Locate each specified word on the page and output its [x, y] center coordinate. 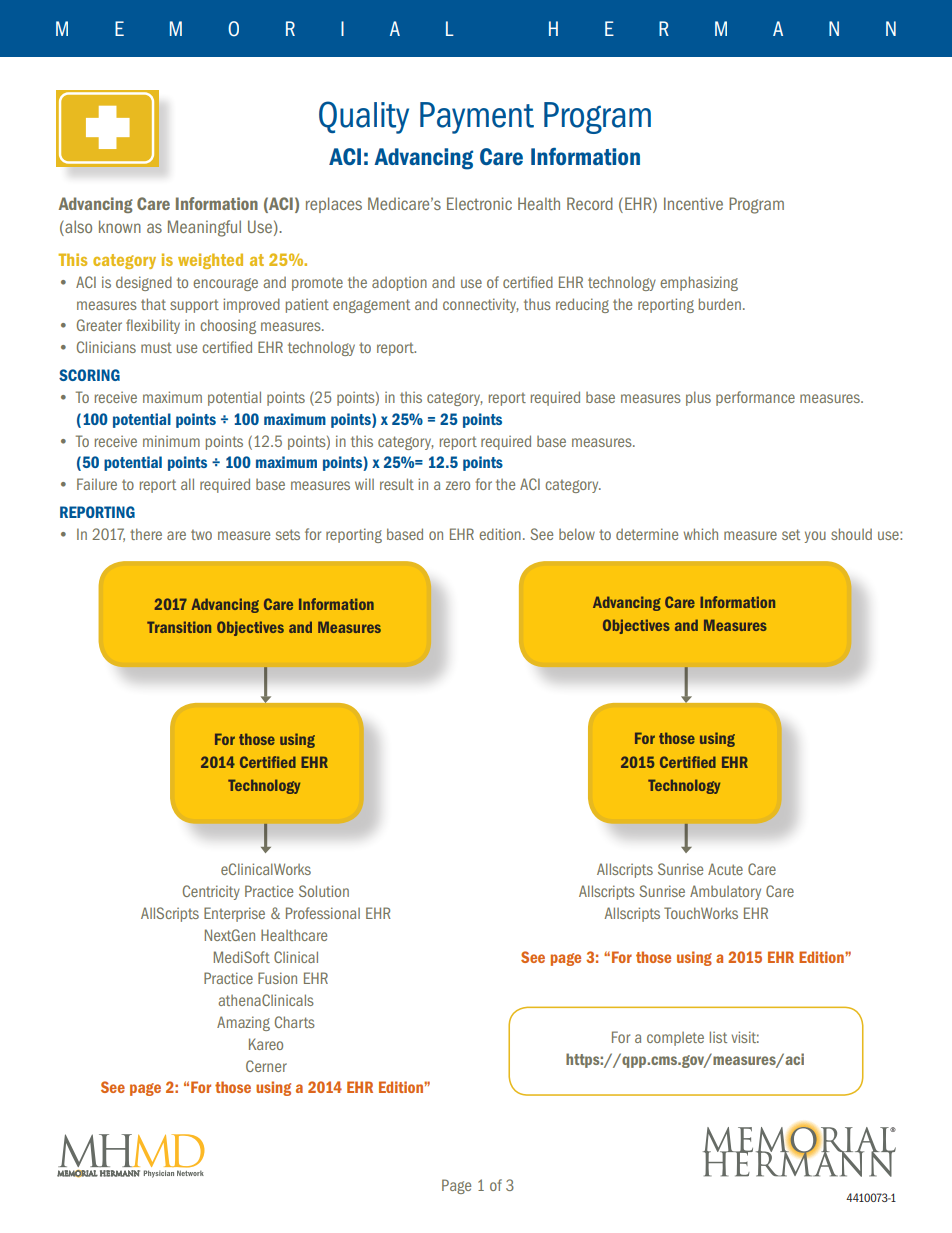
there [146, 534]
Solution [324, 891]
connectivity [481, 305]
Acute [725, 869]
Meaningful [204, 228]
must [156, 347]
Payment [477, 118]
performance [755, 398]
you [815, 537]
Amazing [243, 1023]
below [577, 534]
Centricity [211, 892]
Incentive [693, 203]
